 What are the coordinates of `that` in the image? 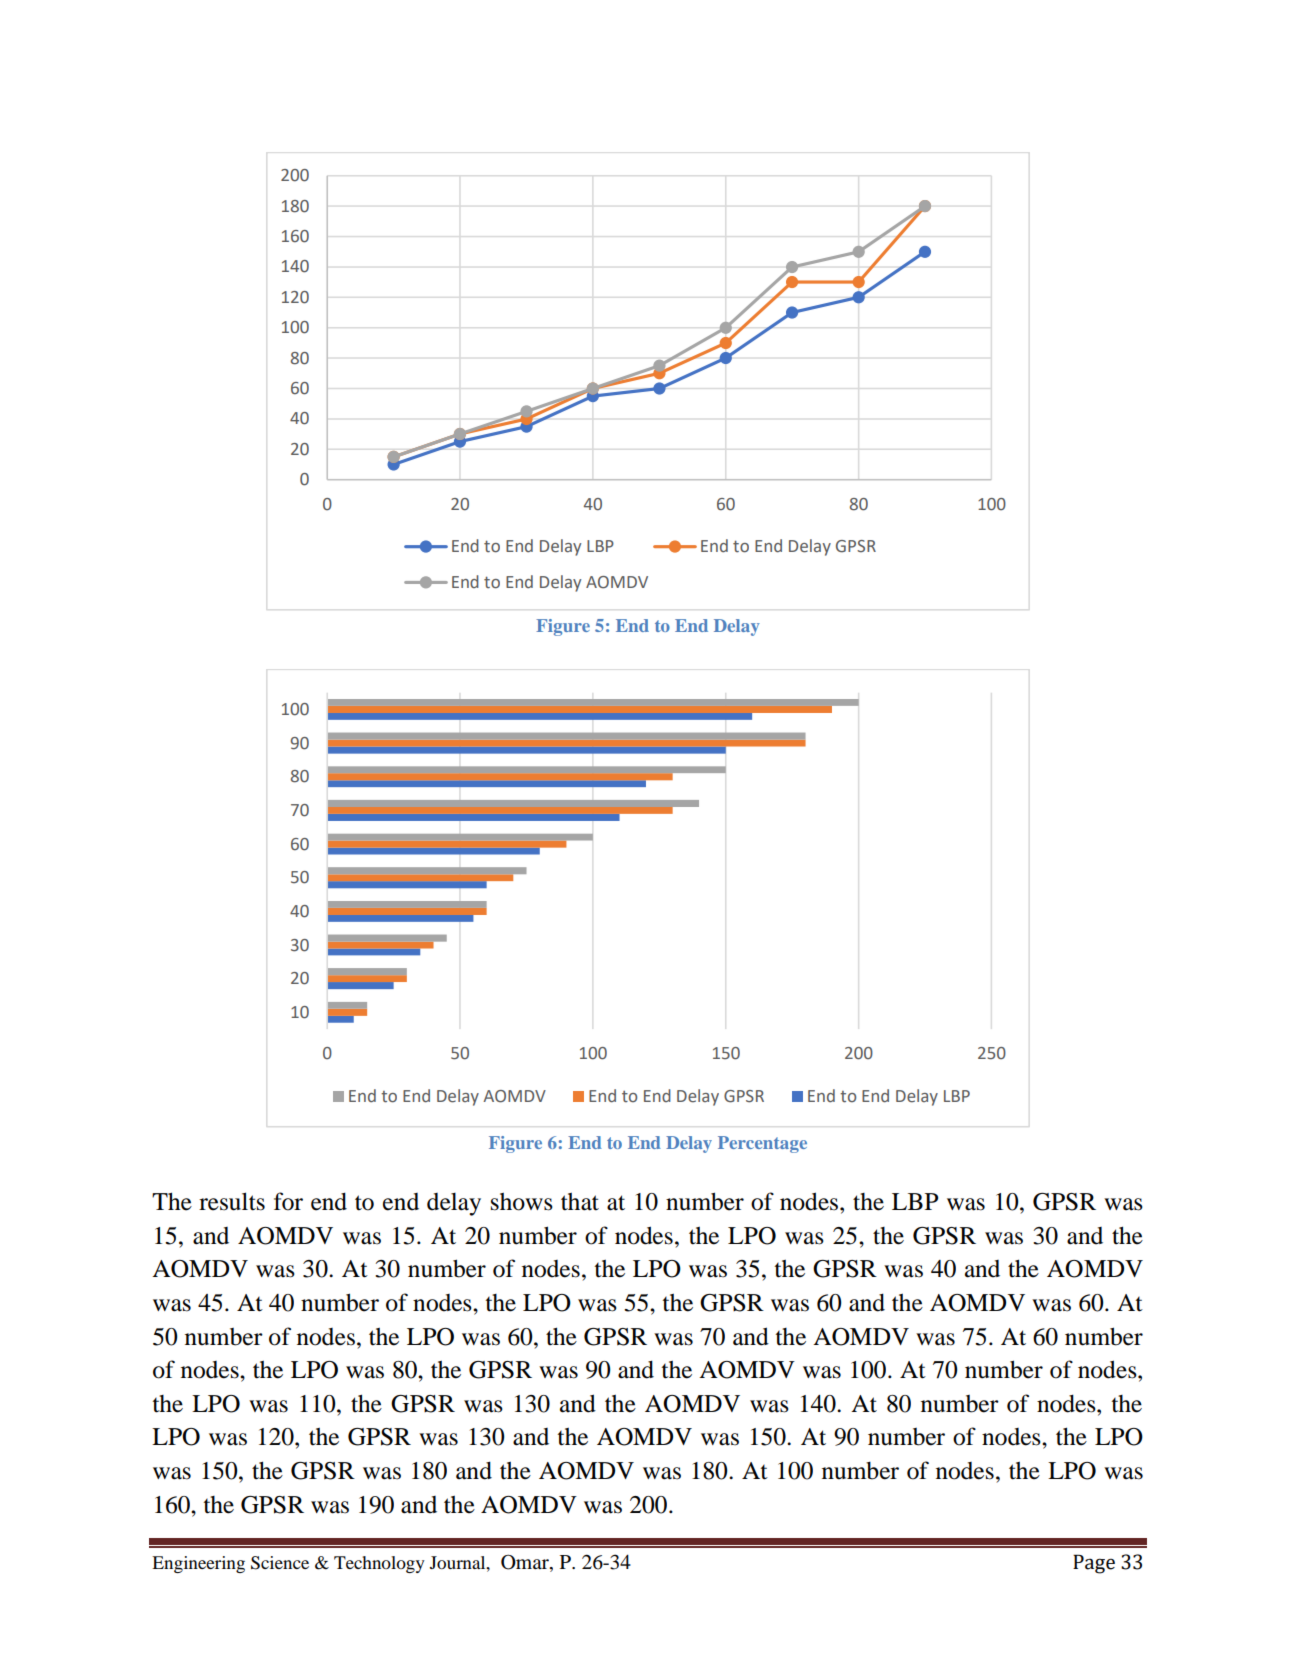 It's located at (580, 1201).
